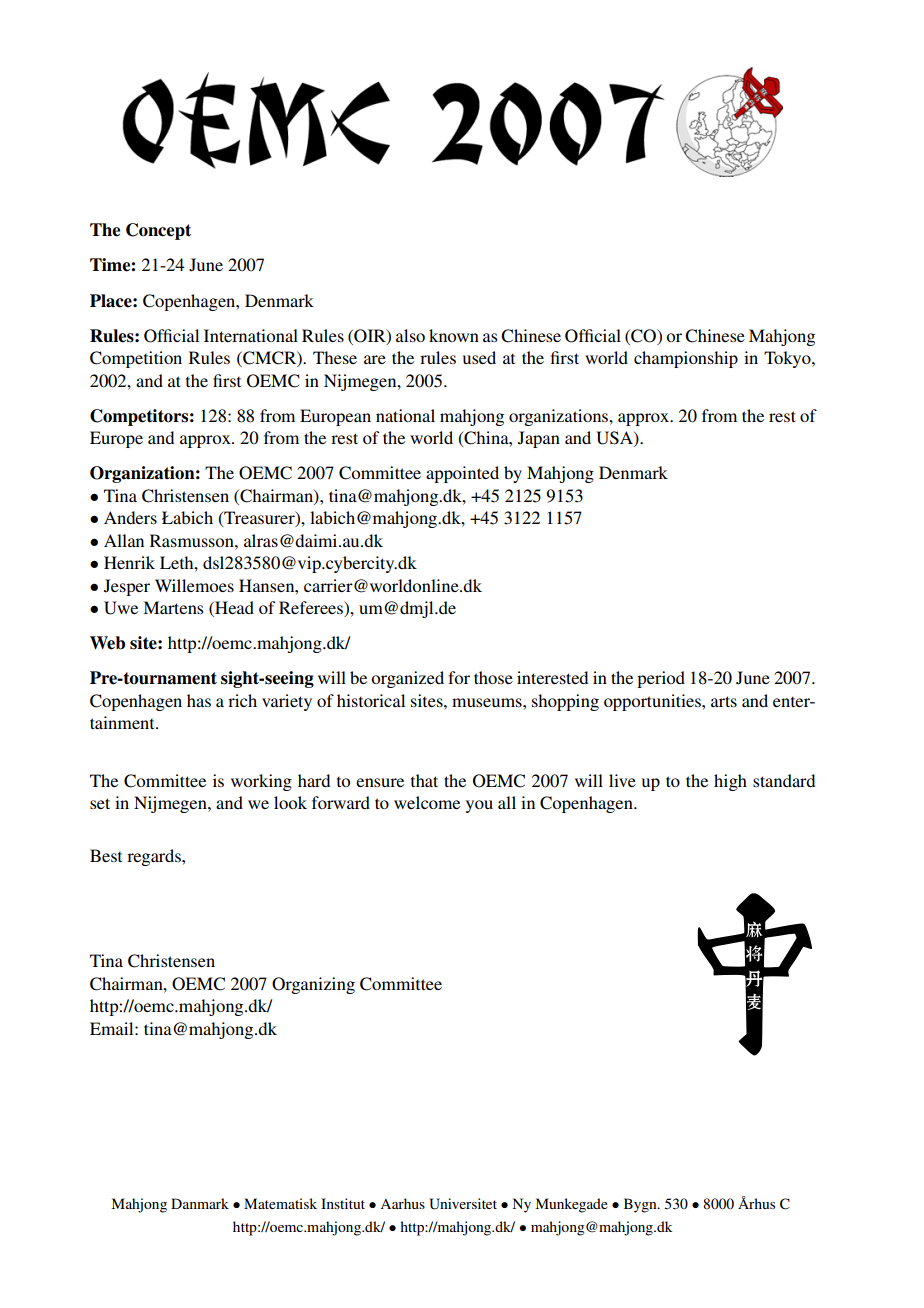  What do you see at coordinates (454, 335) in the screenshot?
I see `known` at bounding box center [454, 335].
